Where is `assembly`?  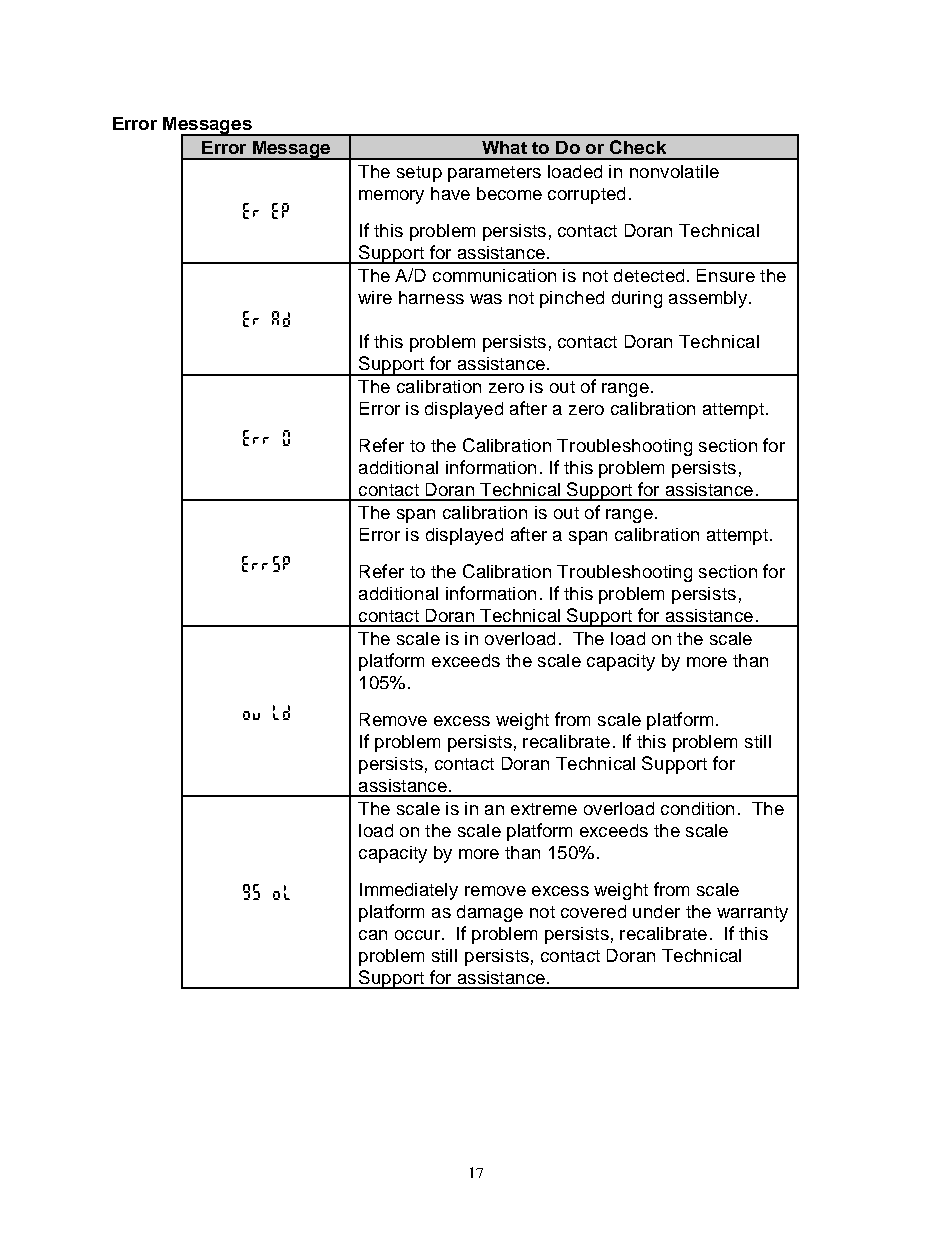 assembly is located at coordinates (709, 299).
